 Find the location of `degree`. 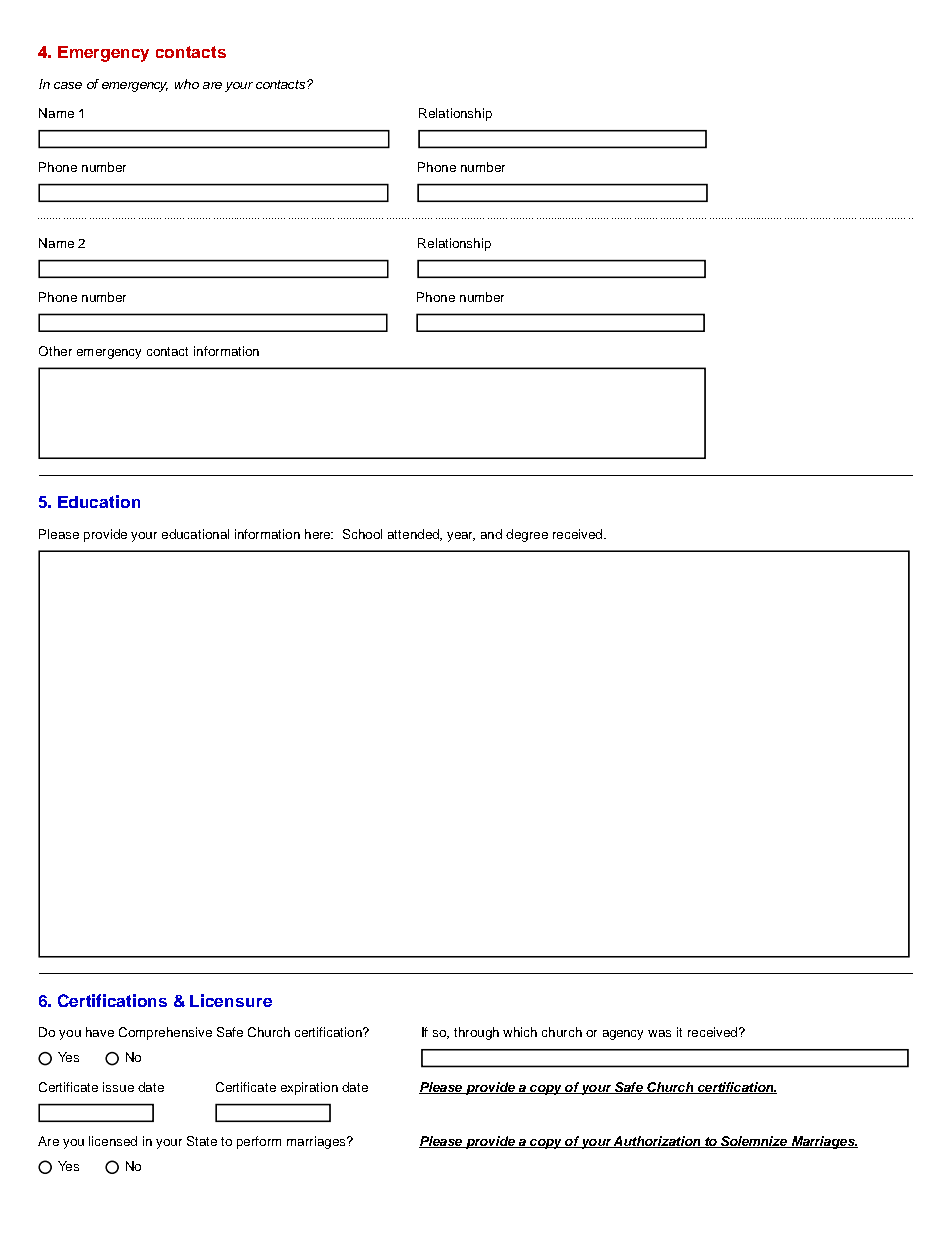

degree is located at coordinates (527, 535).
